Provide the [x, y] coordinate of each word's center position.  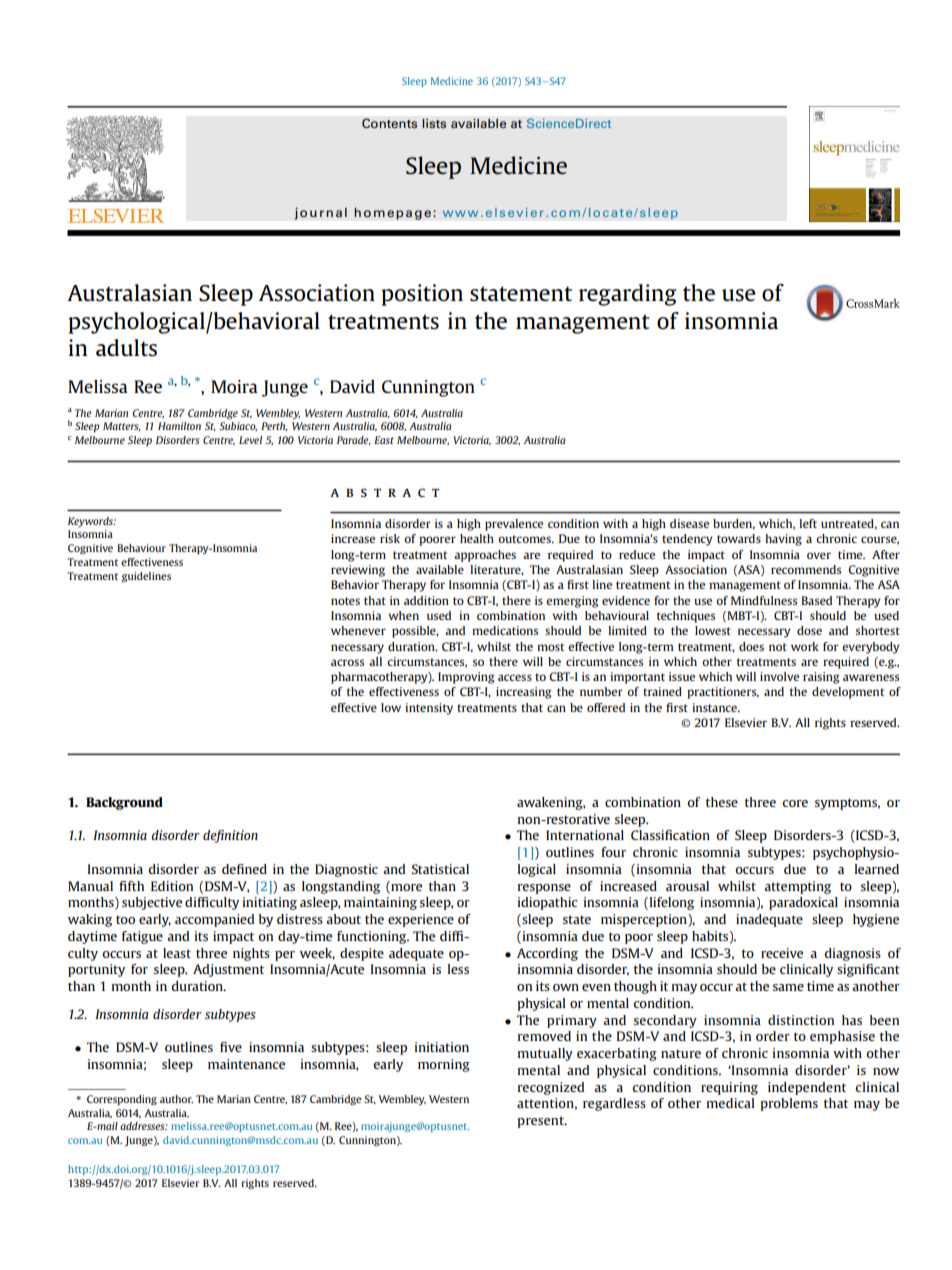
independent [807, 1088]
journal [320, 213]
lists [434, 123]
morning [444, 1065]
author [176, 1099]
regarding [628, 295]
